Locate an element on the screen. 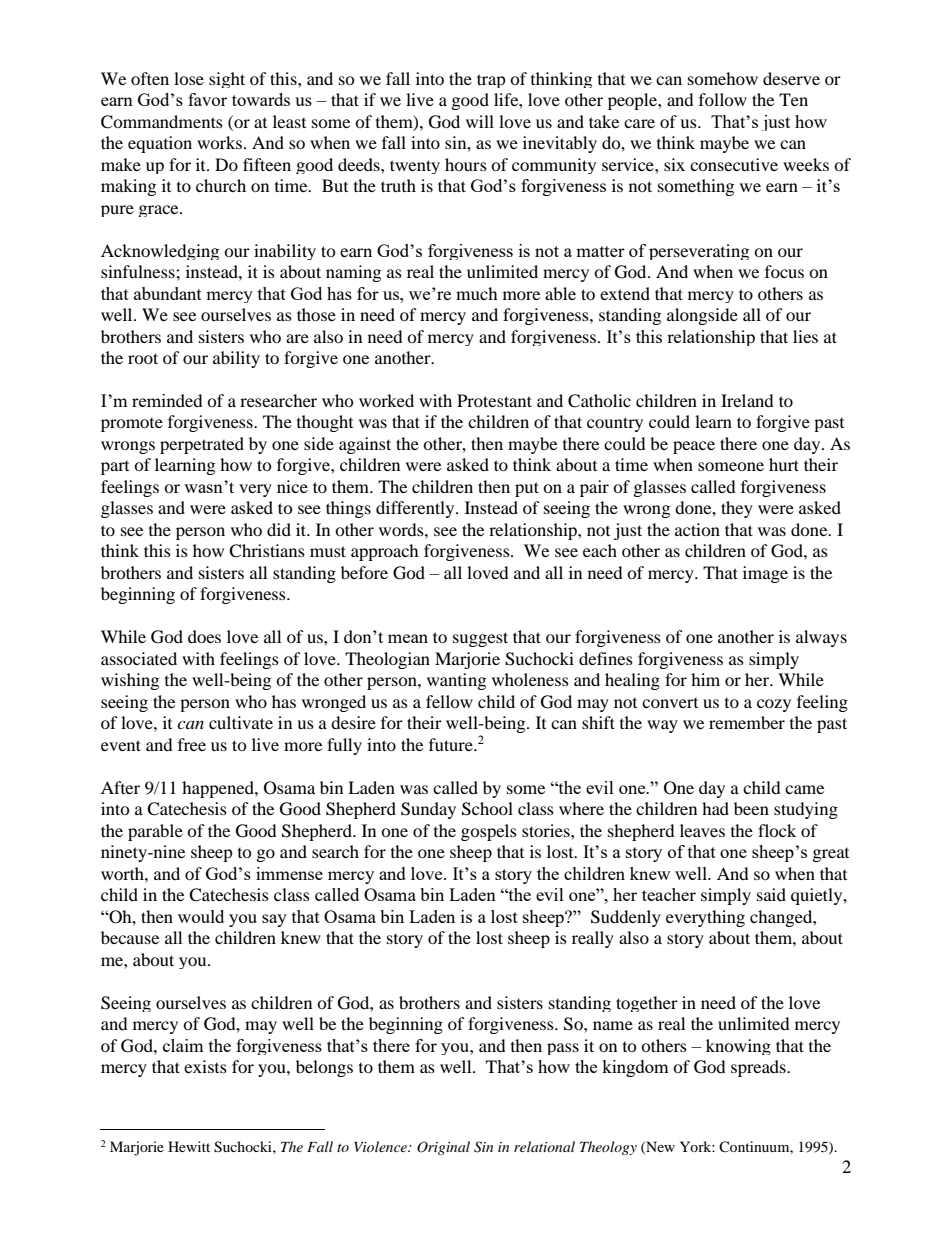 Image resolution: width=952 pixels, height=1233 pixels. they is located at coordinates (737, 509).
